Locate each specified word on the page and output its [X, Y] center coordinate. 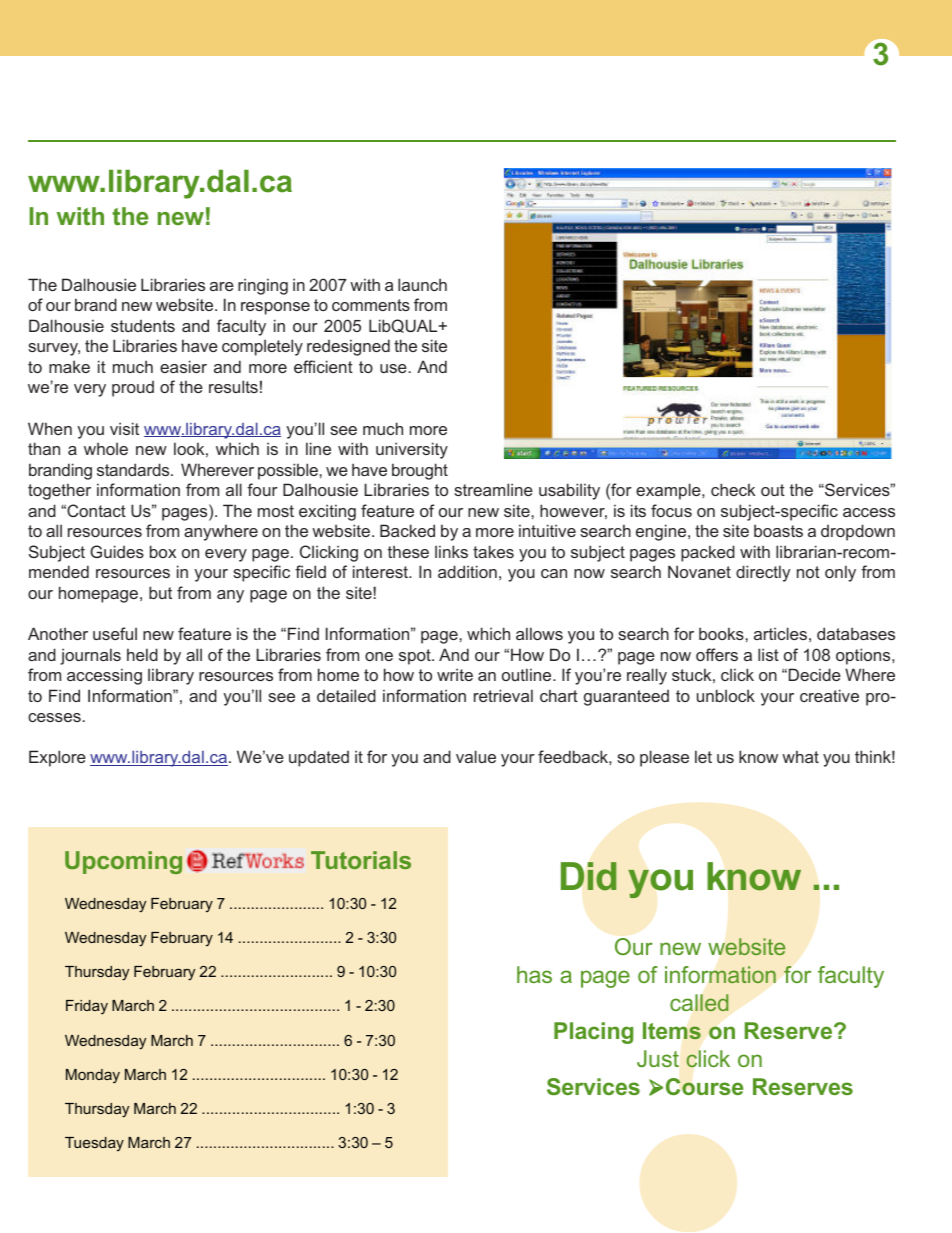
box [163, 551]
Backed [407, 530]
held [142, 654]
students [143, 326]
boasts [778, 530]
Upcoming [123, 862]
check [733, 489]
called [699, 1002]
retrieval [503, 695]
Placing [593, 1033]
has [534, 974]
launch [422, 284]
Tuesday [94, 1144]
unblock [726, 695]
